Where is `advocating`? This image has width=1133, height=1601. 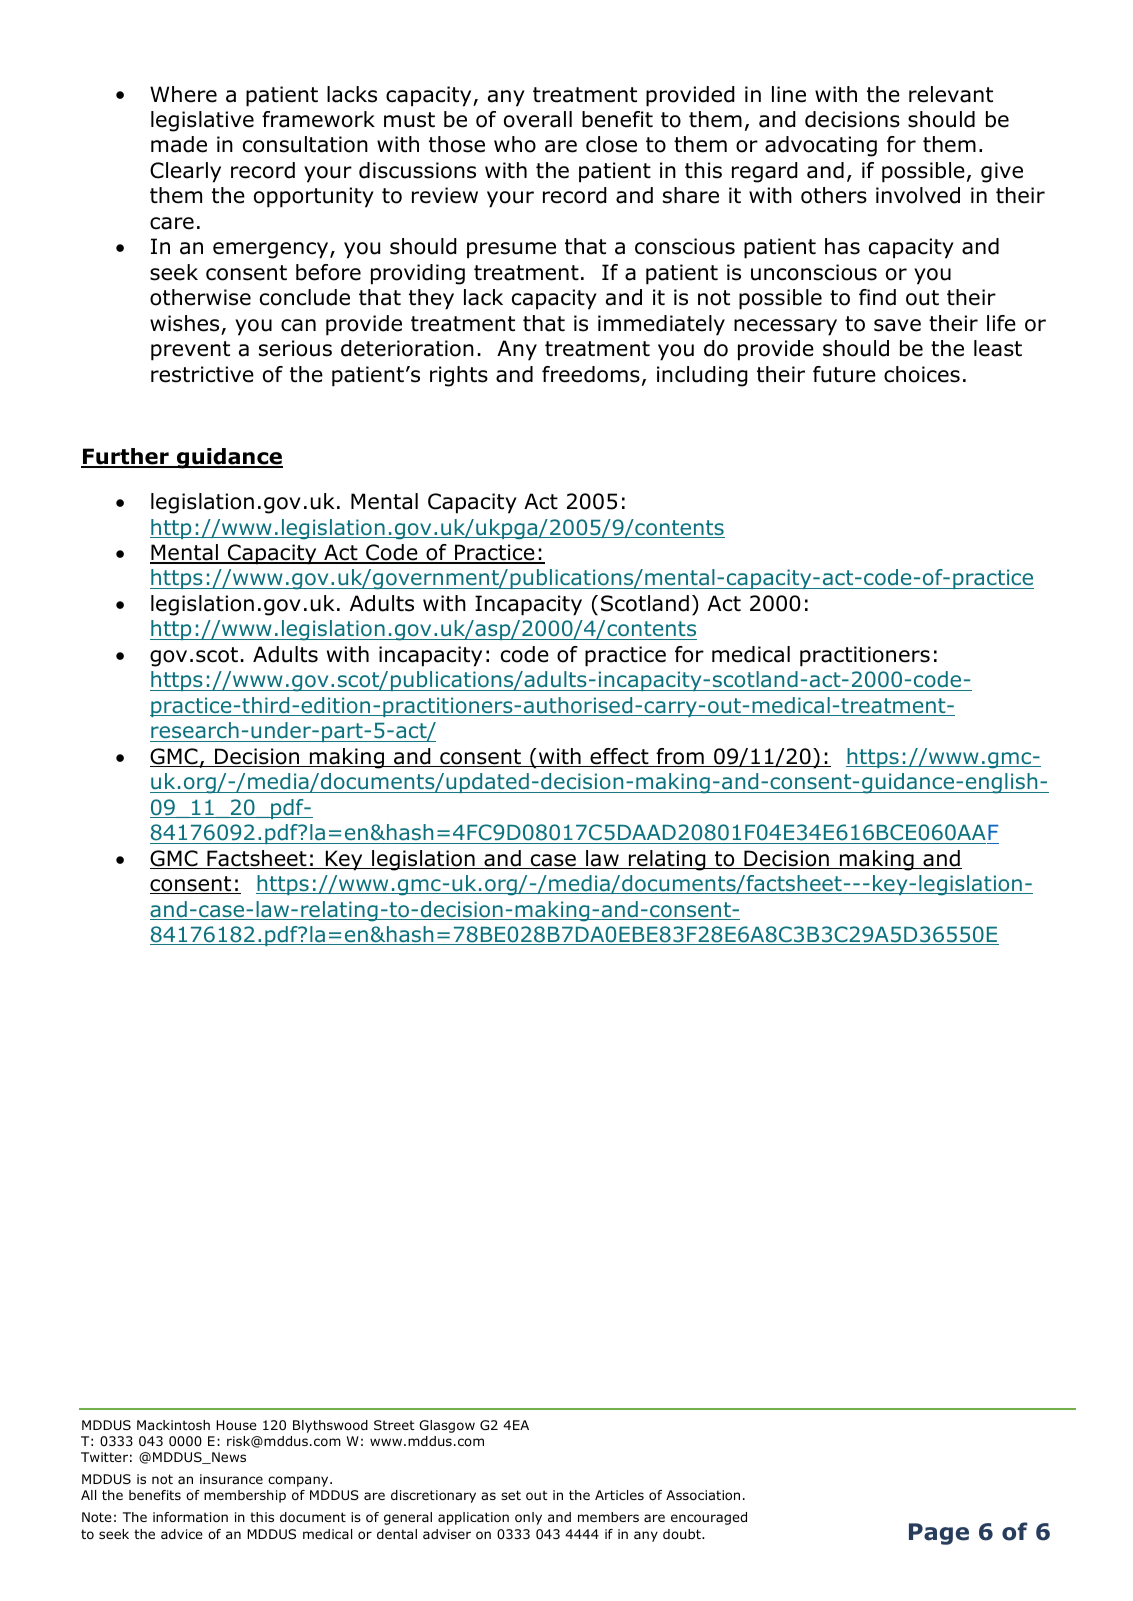 advocating is located at coordinates (821, 146).
